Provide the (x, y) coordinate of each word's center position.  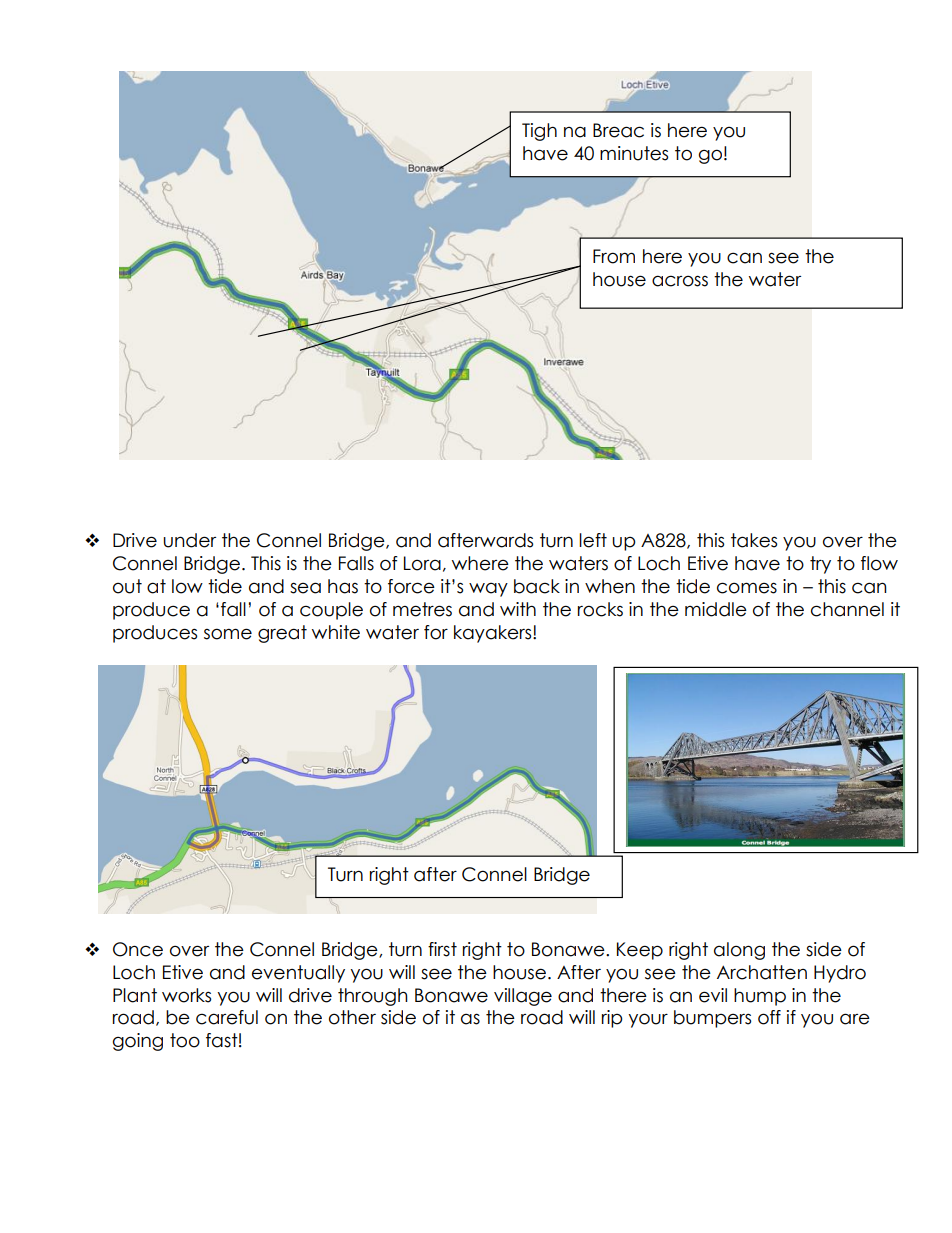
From (614, 256)
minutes (634, 153)
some (228, 634)
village (523, 997)
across (680, 281)
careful (227, 1017)
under (189, 540)
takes (754, 540)
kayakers (494, 634)
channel (847, 609)
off (769, 1017)
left (593, 540)
